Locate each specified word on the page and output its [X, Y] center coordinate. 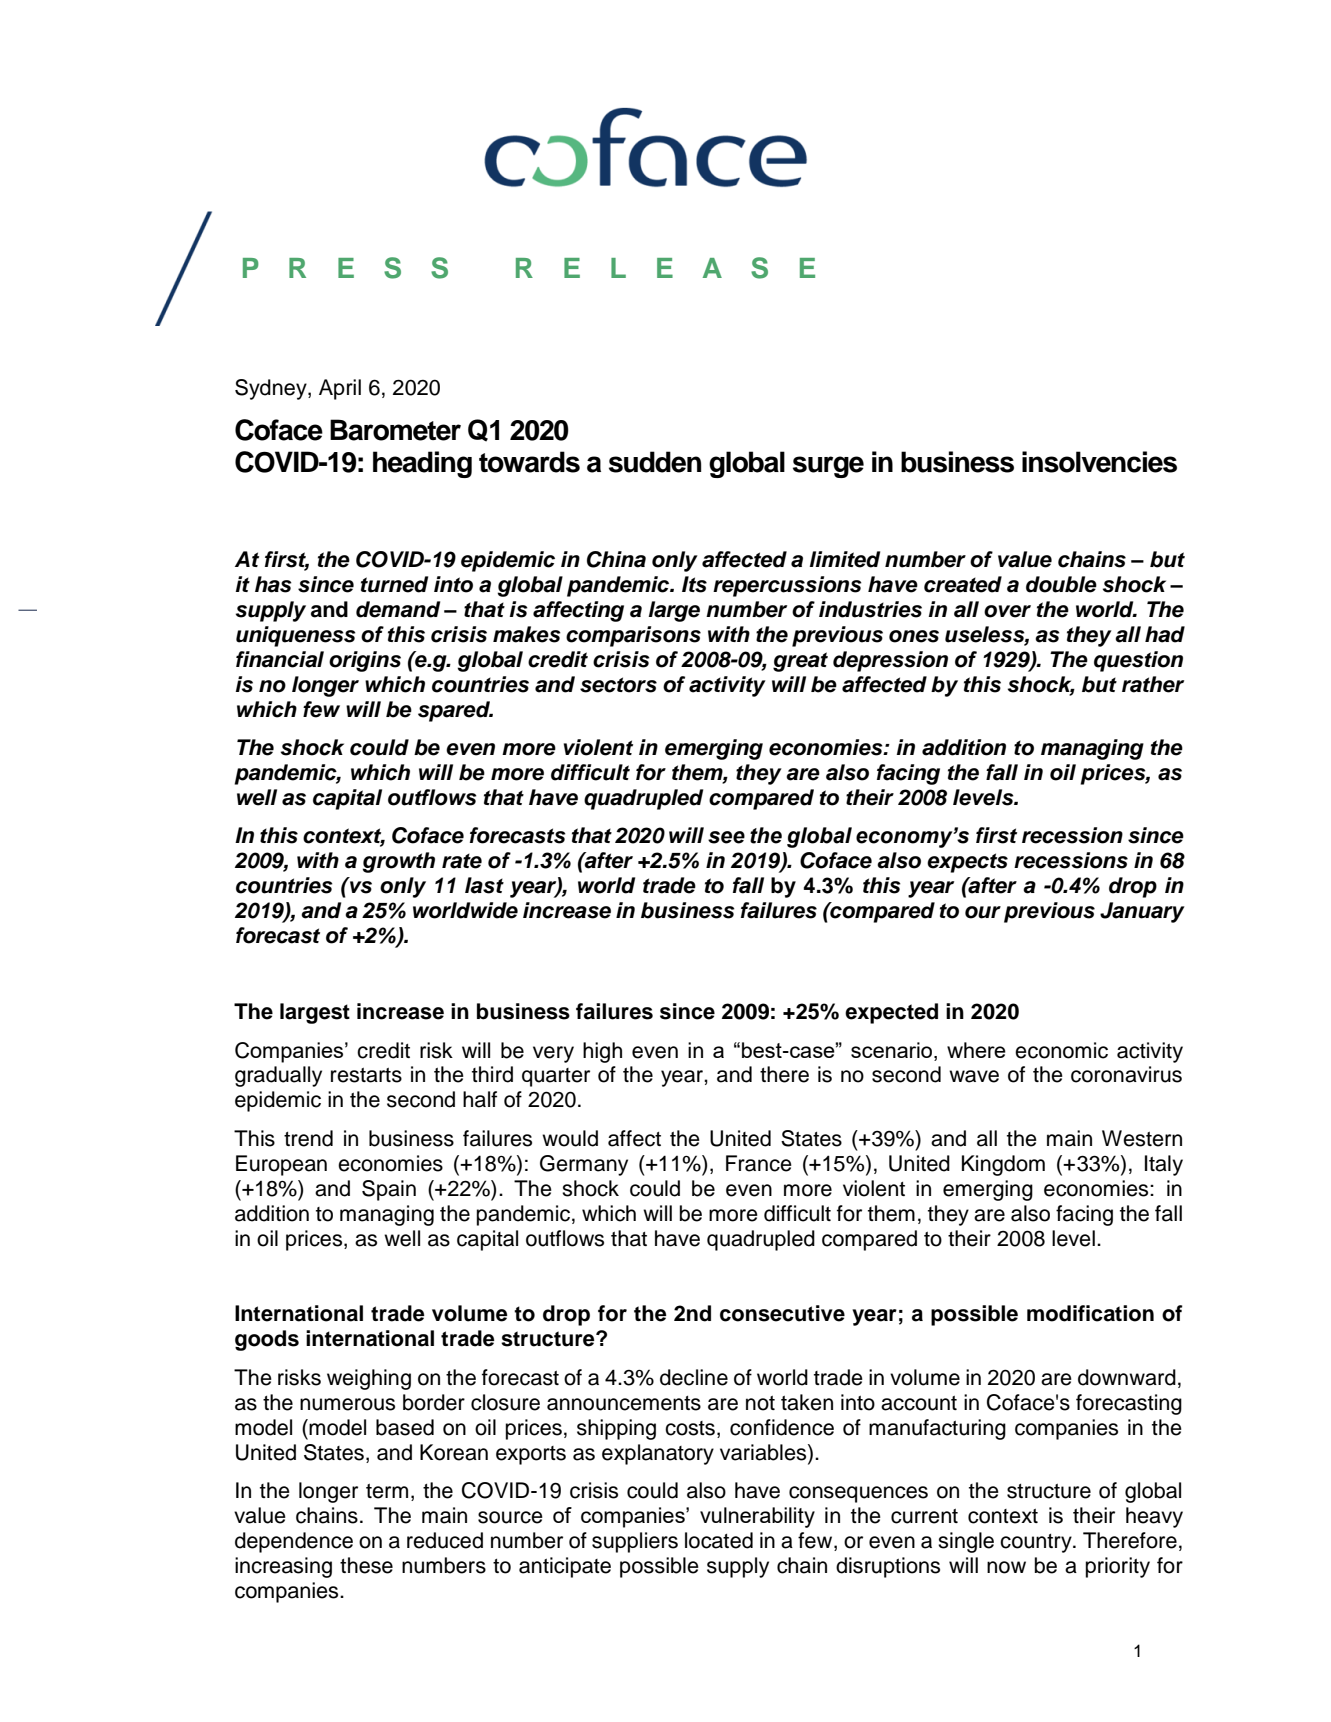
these [366, 1565]
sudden [655, 462]
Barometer [395, 430]
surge [828, 467]
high [602, 1052]
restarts [366, 1075]
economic [1061, 1050]
